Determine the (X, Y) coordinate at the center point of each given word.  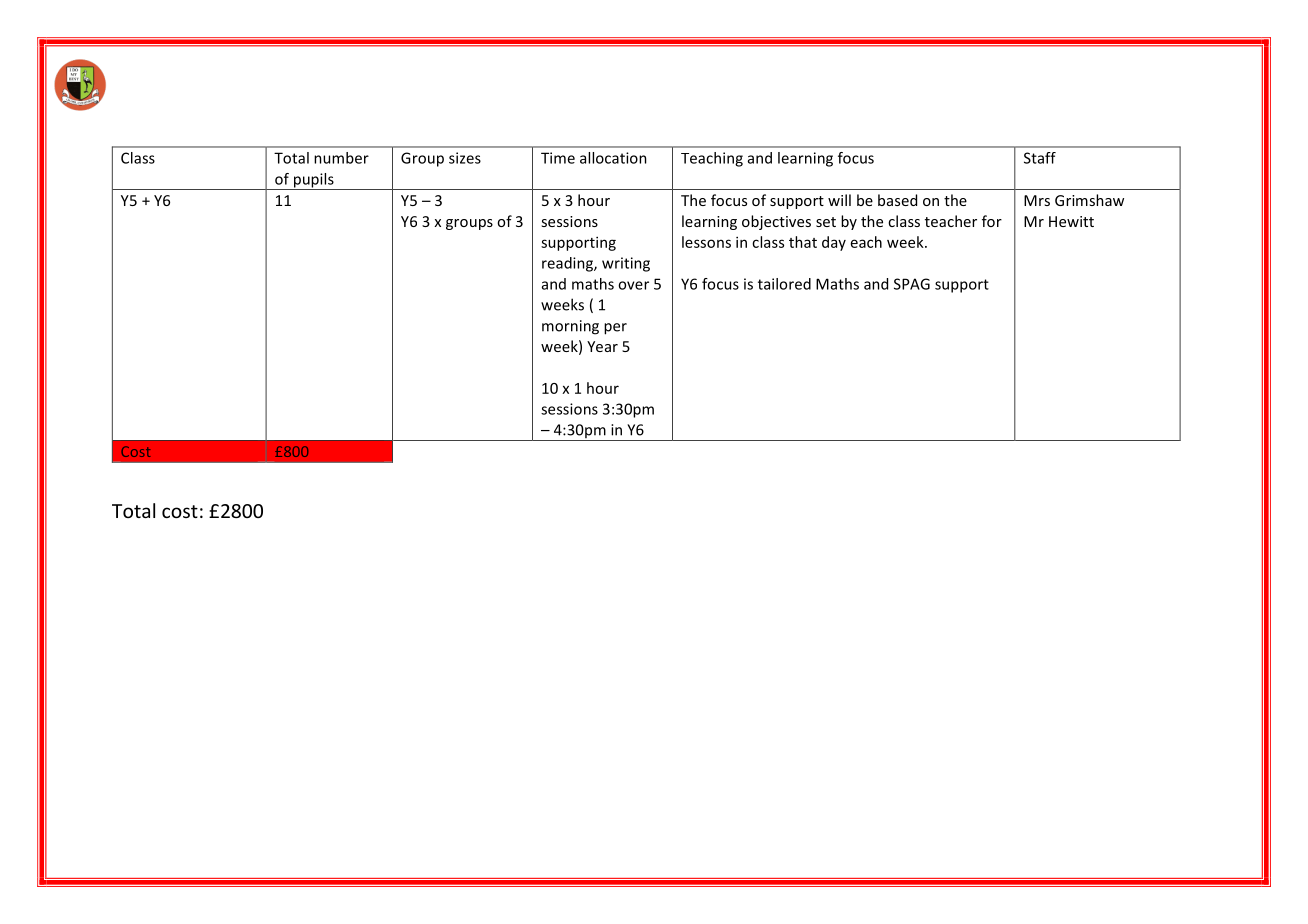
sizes (465, 158)
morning (570, 327)
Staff (1040, 158)
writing (626, 264)
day (834, 243)
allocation (613, 158)
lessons (706, 242)
